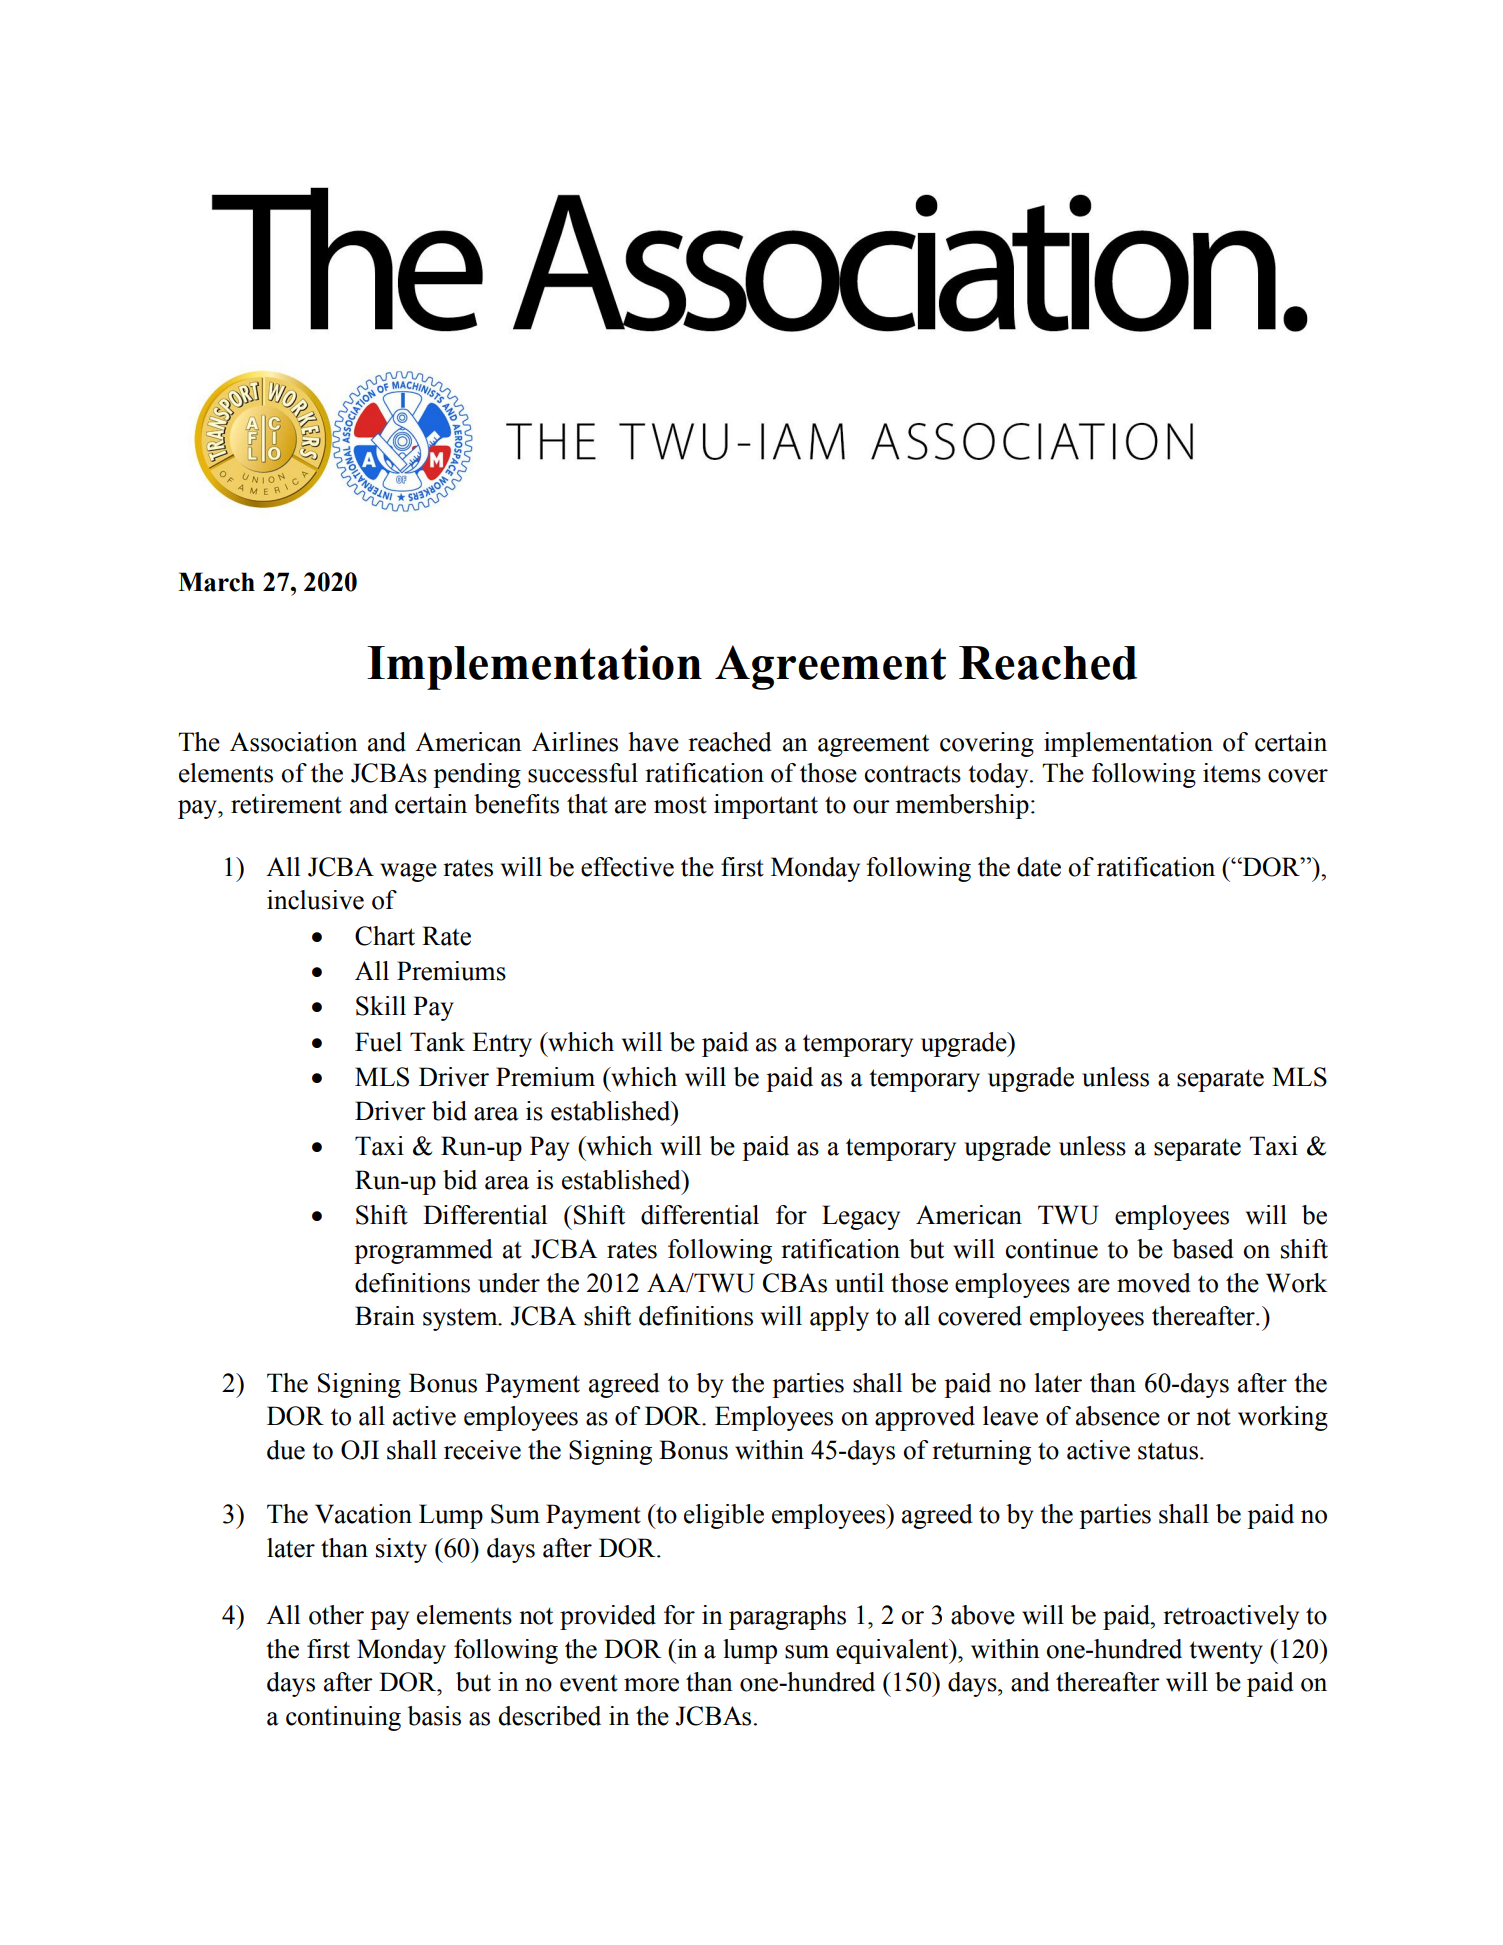 This document has width=1503, height=1945. I want to click on date, so click(1039, 867).
